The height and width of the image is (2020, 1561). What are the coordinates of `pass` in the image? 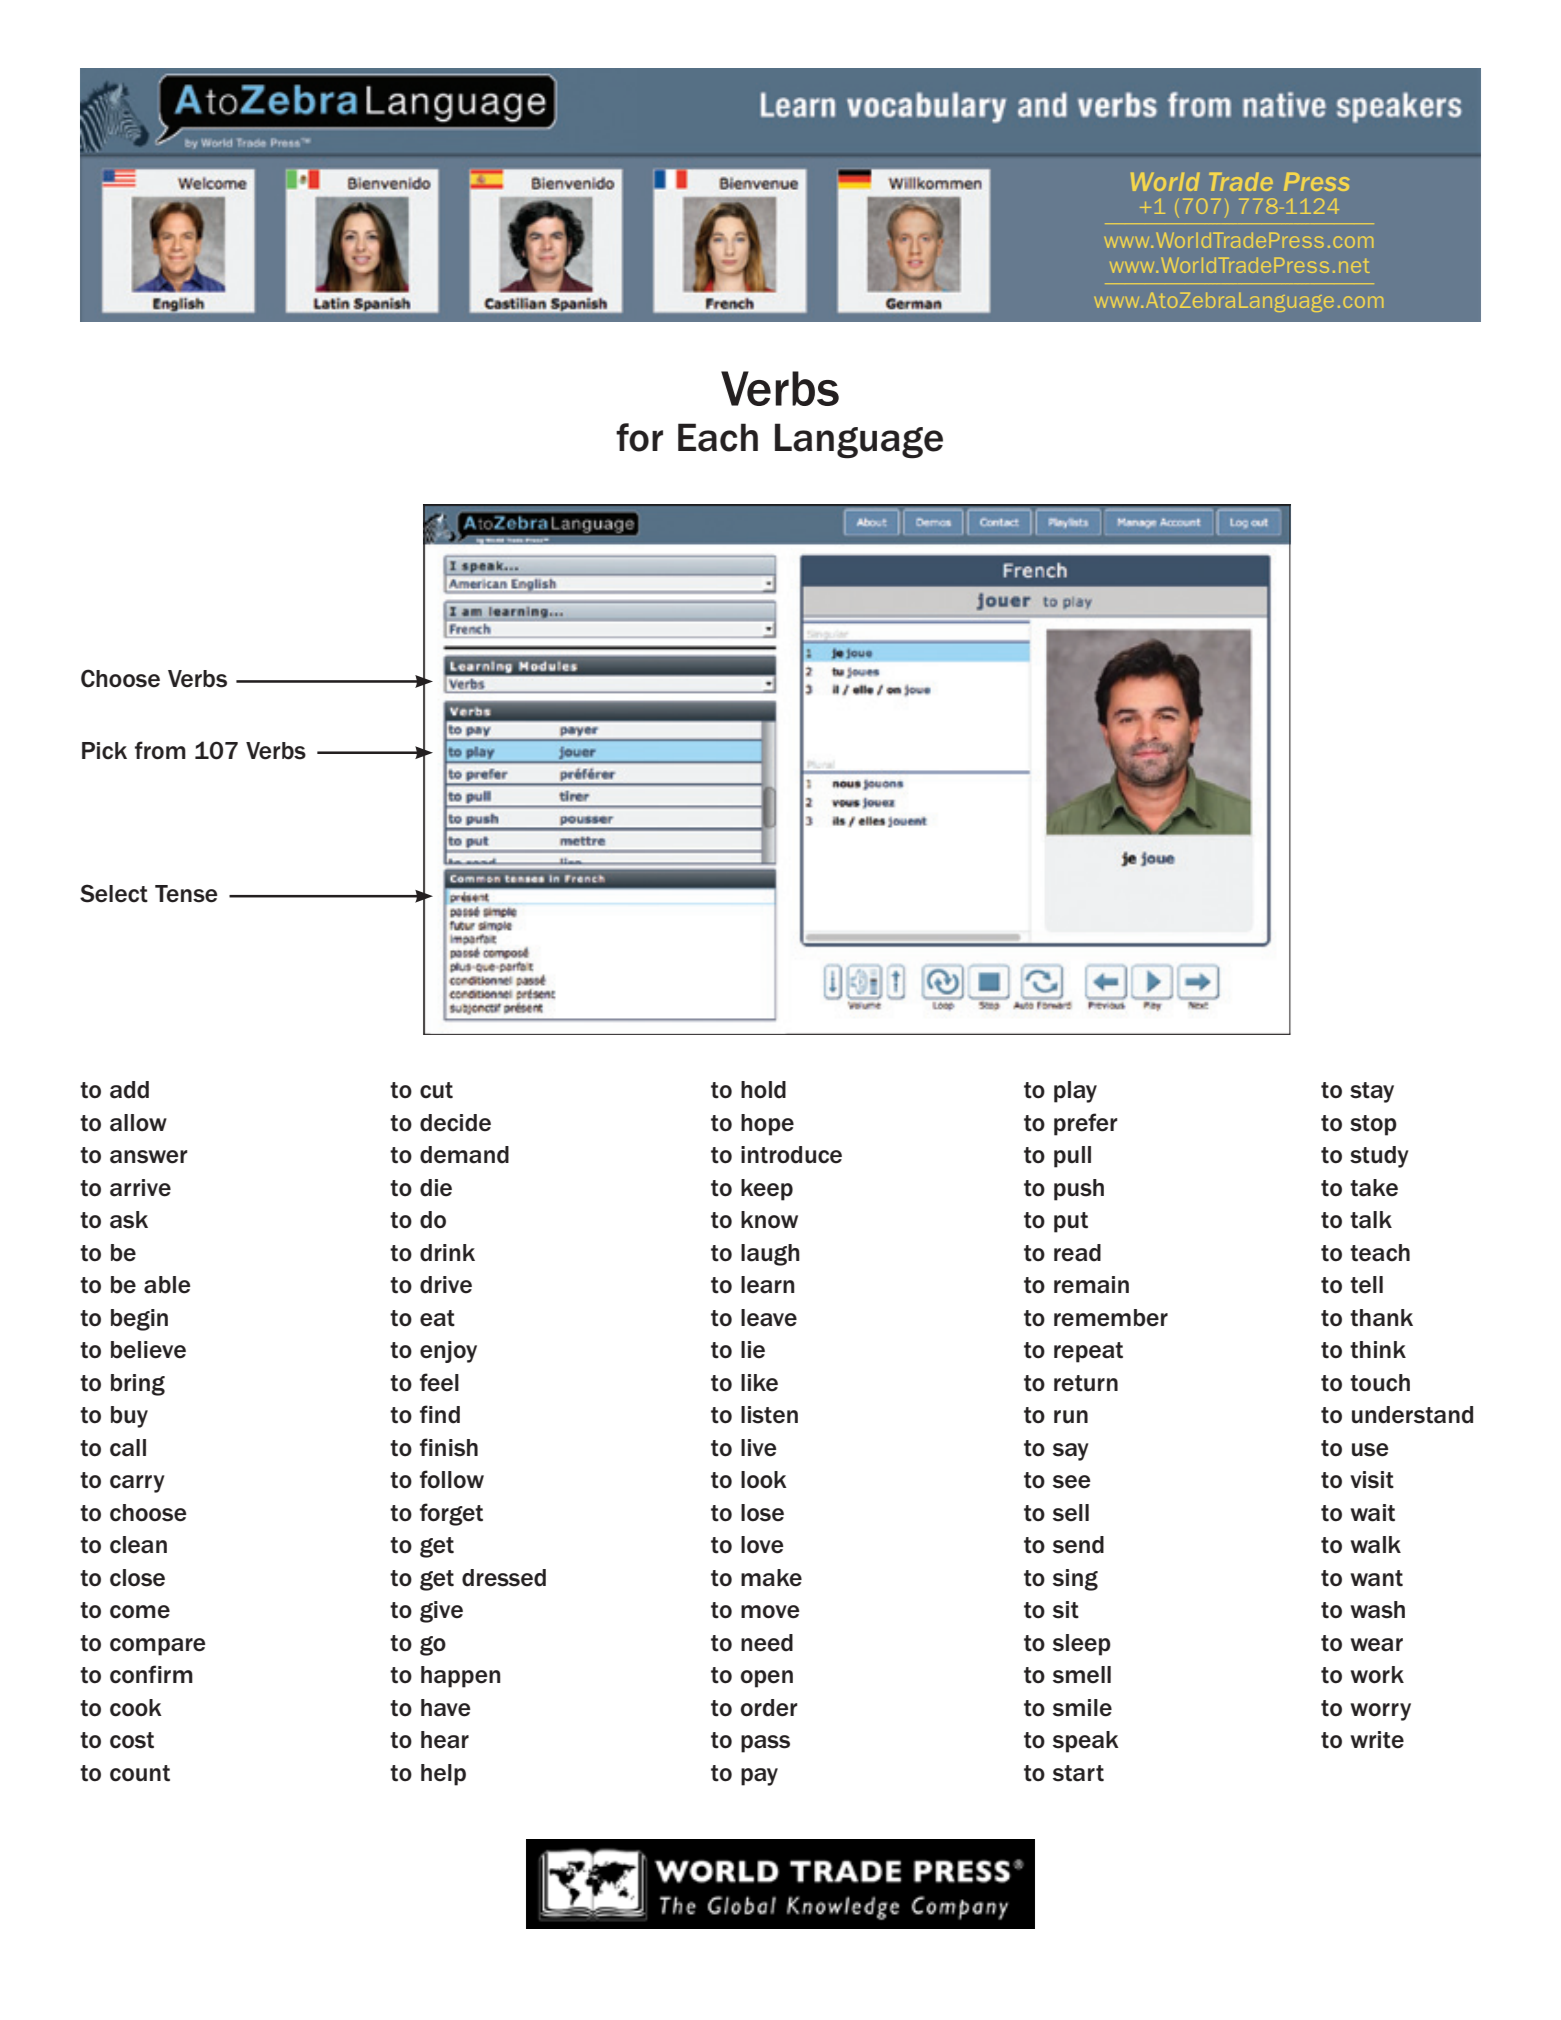 It's located at (765, 1744).
